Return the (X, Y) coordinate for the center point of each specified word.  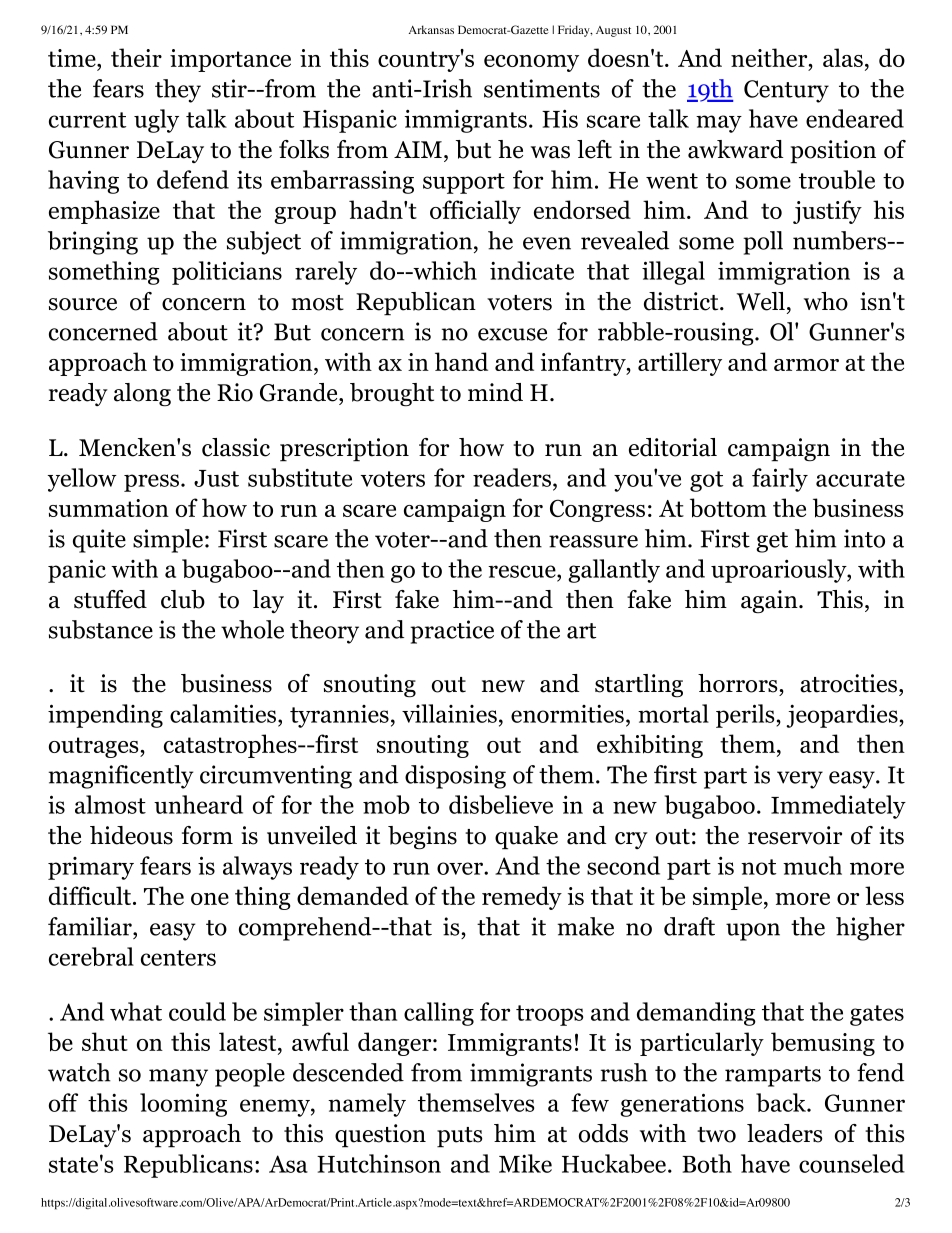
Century (786, 91)
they (178, 91)
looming (183, 1105)
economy (531, 63)
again (770, 602)
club (183, 599)
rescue (523, 571)
